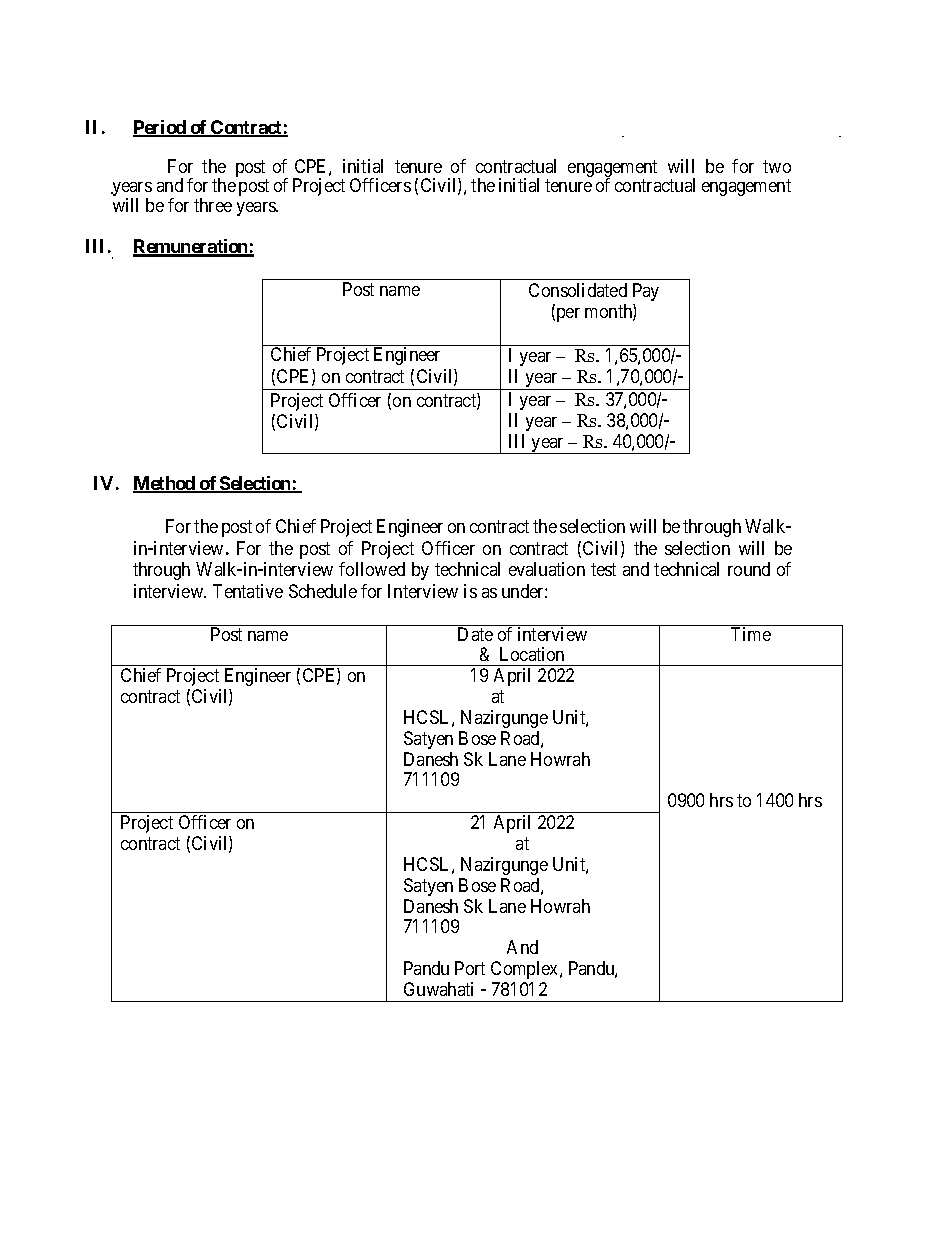  I want to click on round, so click(749, 569).
